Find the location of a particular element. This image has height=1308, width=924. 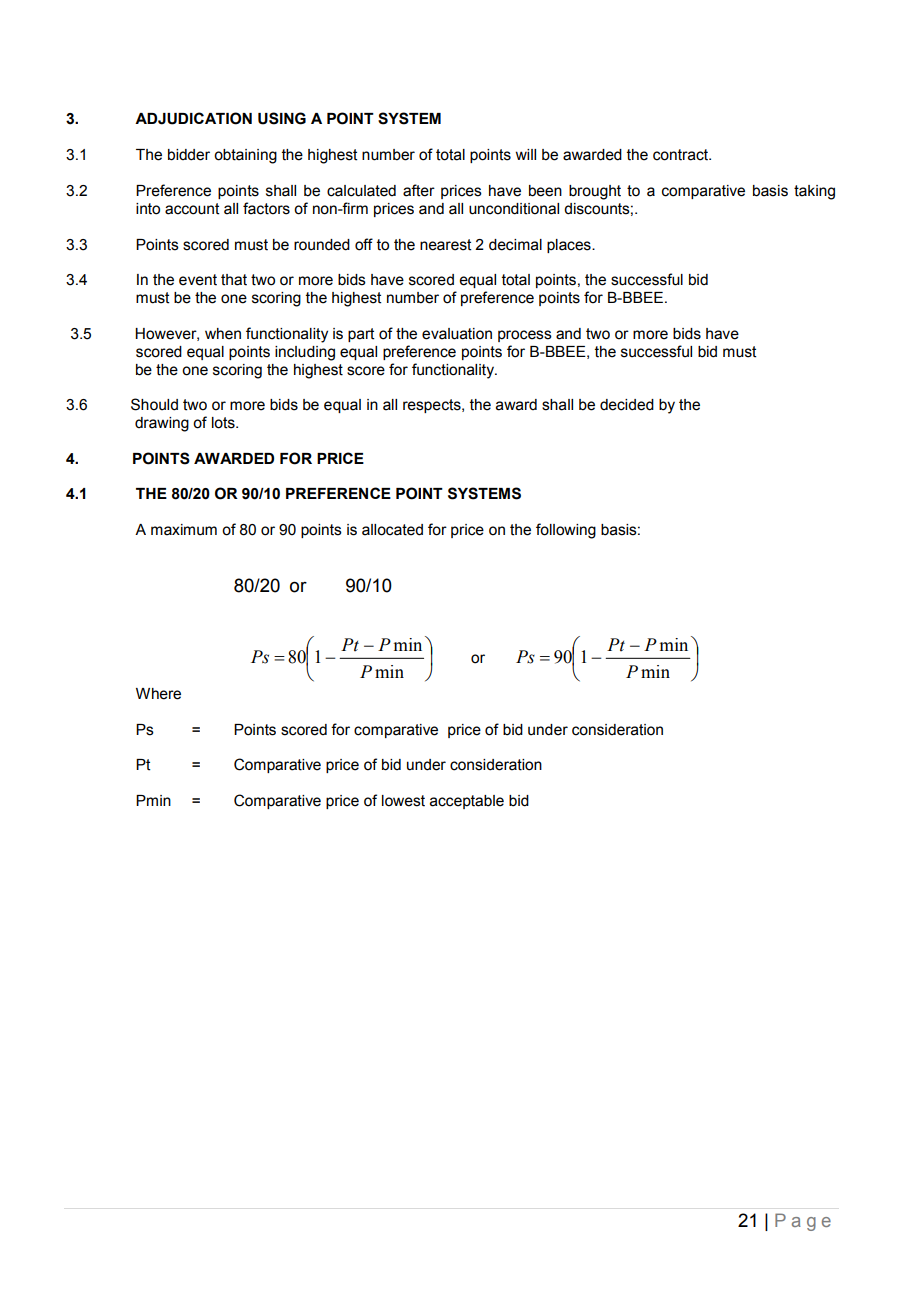

allocated is located at coordinates (392, 530).
